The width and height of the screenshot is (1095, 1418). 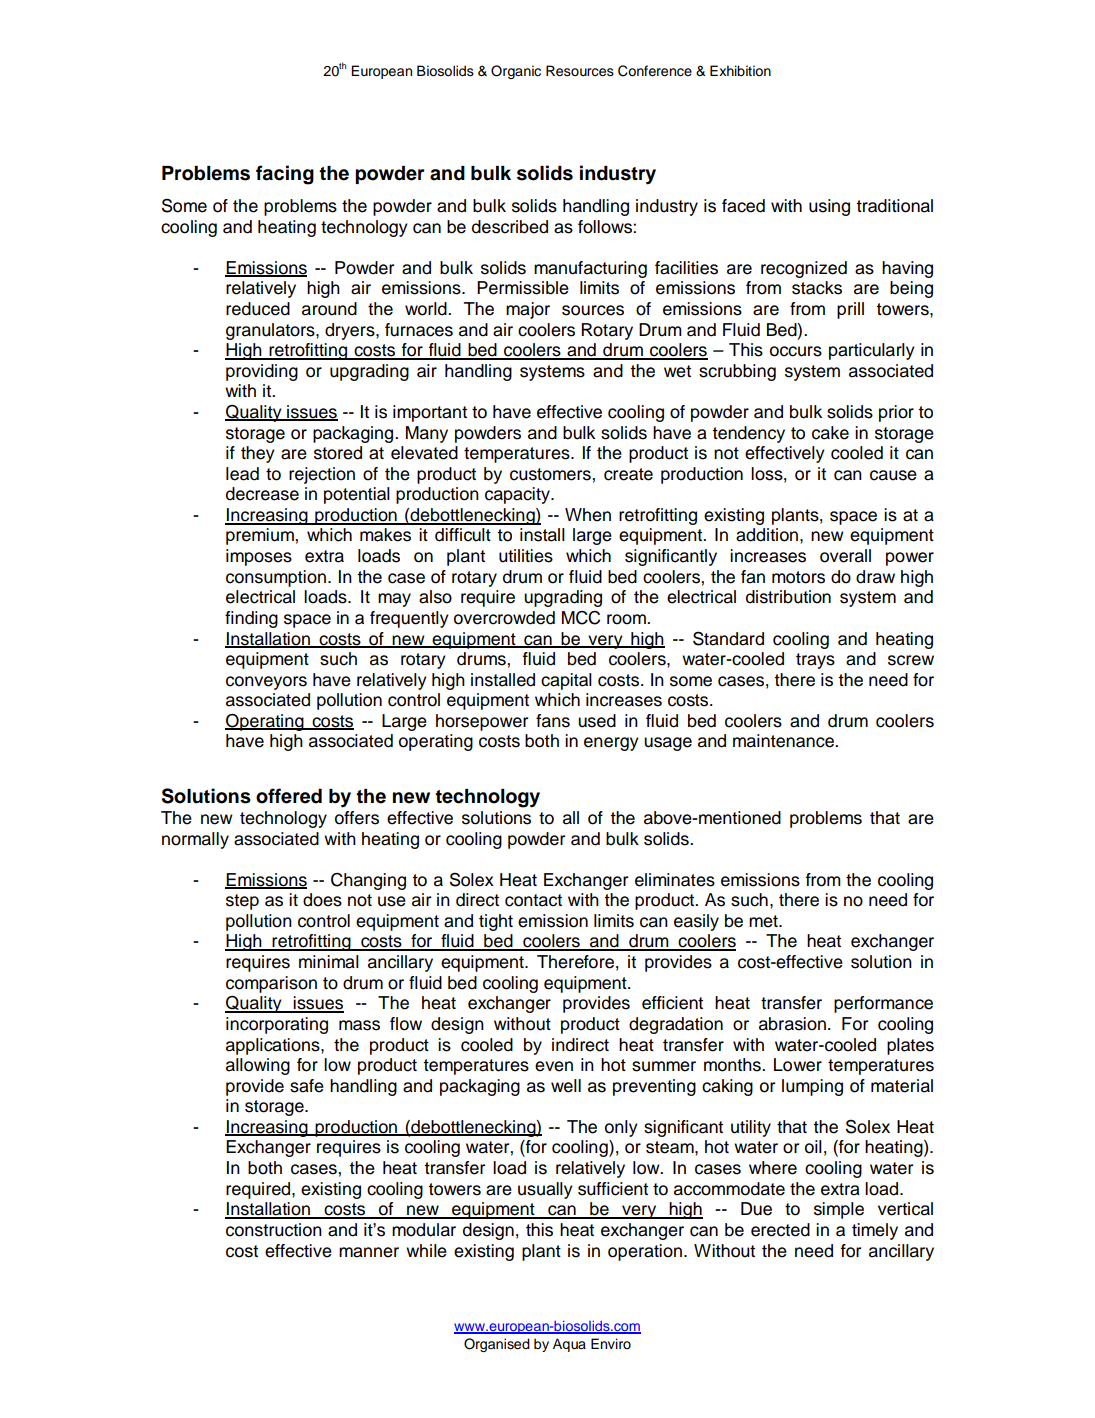 What do you see at coordinates (285, 175) in the screenshot?
I see `facing` at bounding box center [285, 175].
